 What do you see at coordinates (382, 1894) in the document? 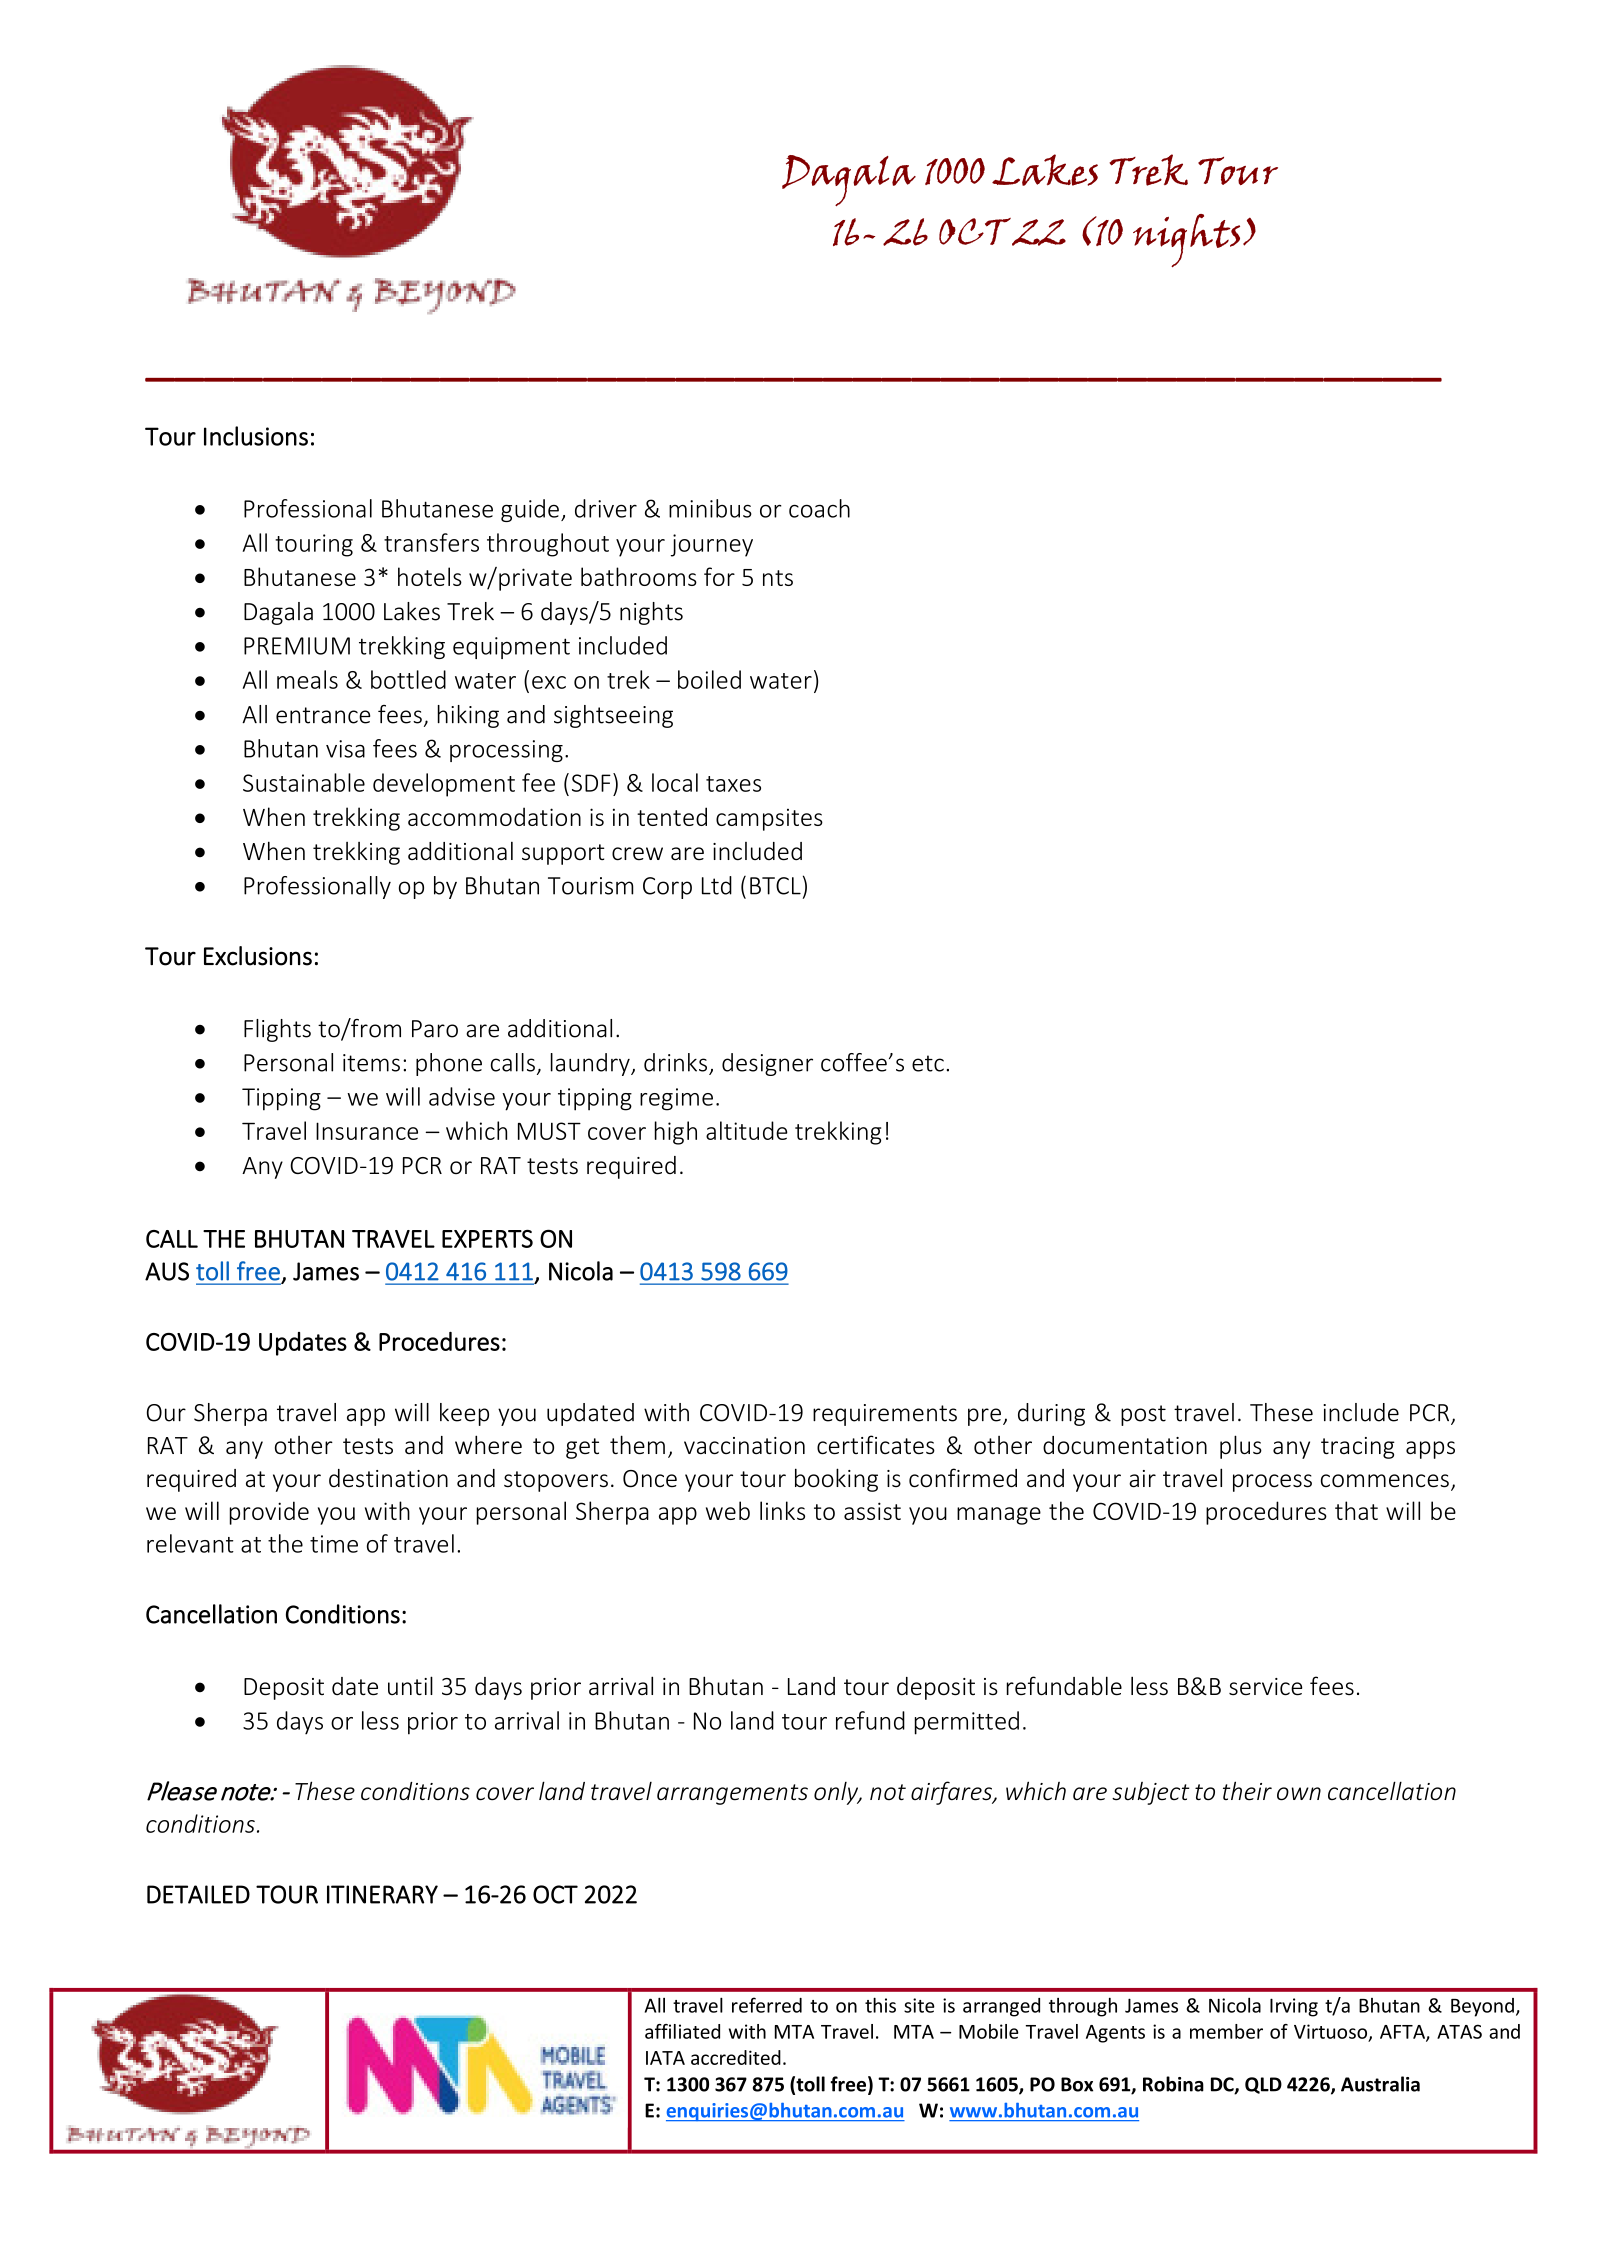
I see `ITINERARY` at bounding box center [382, 1894].
